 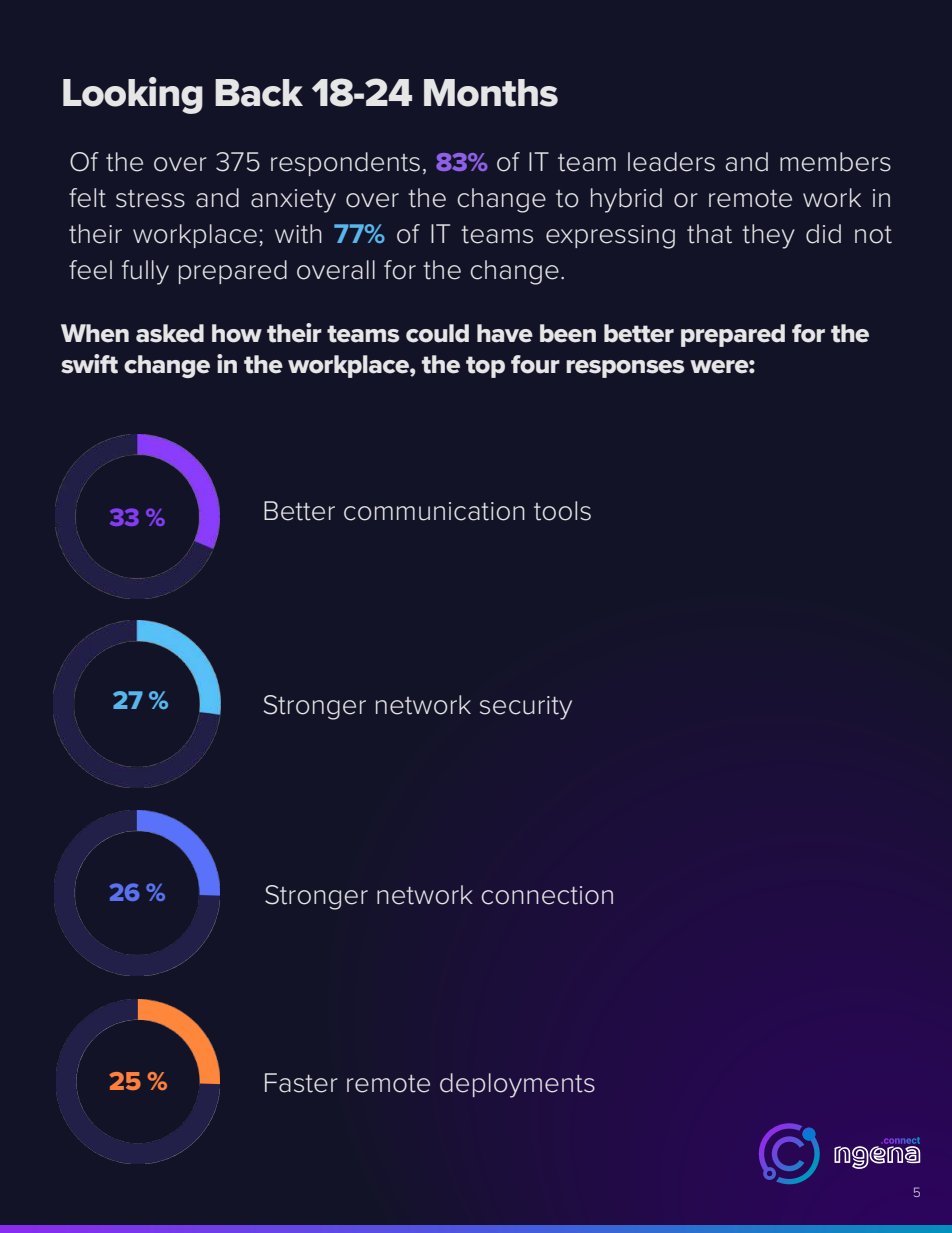 What do you see at coordinates (89, 364) in the image?
I see `swift` at bounding box center [89, 364].
